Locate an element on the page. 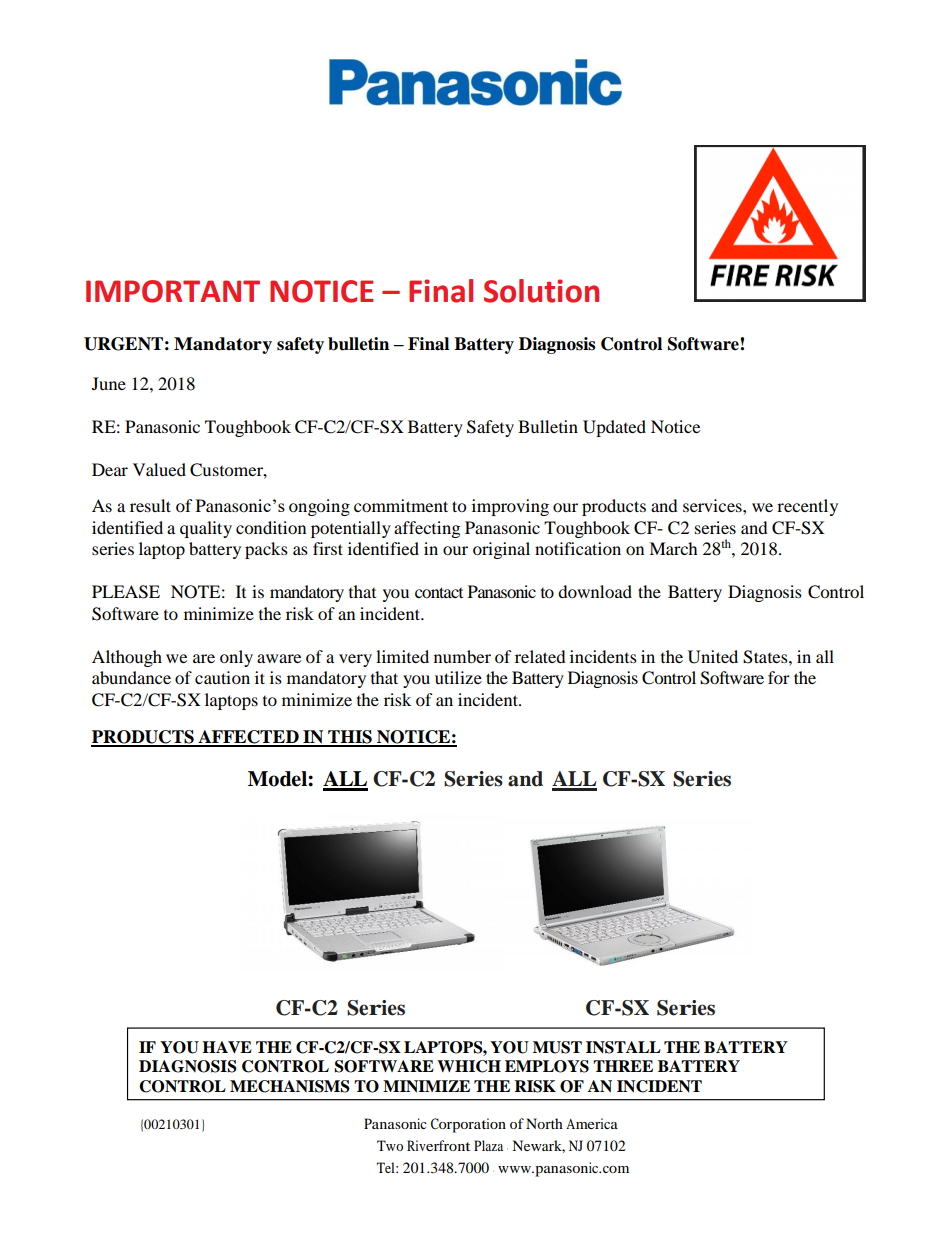 Image resolution: width=952 pixels, height=1233 pixels. services is located at coordinates (713, 505).
